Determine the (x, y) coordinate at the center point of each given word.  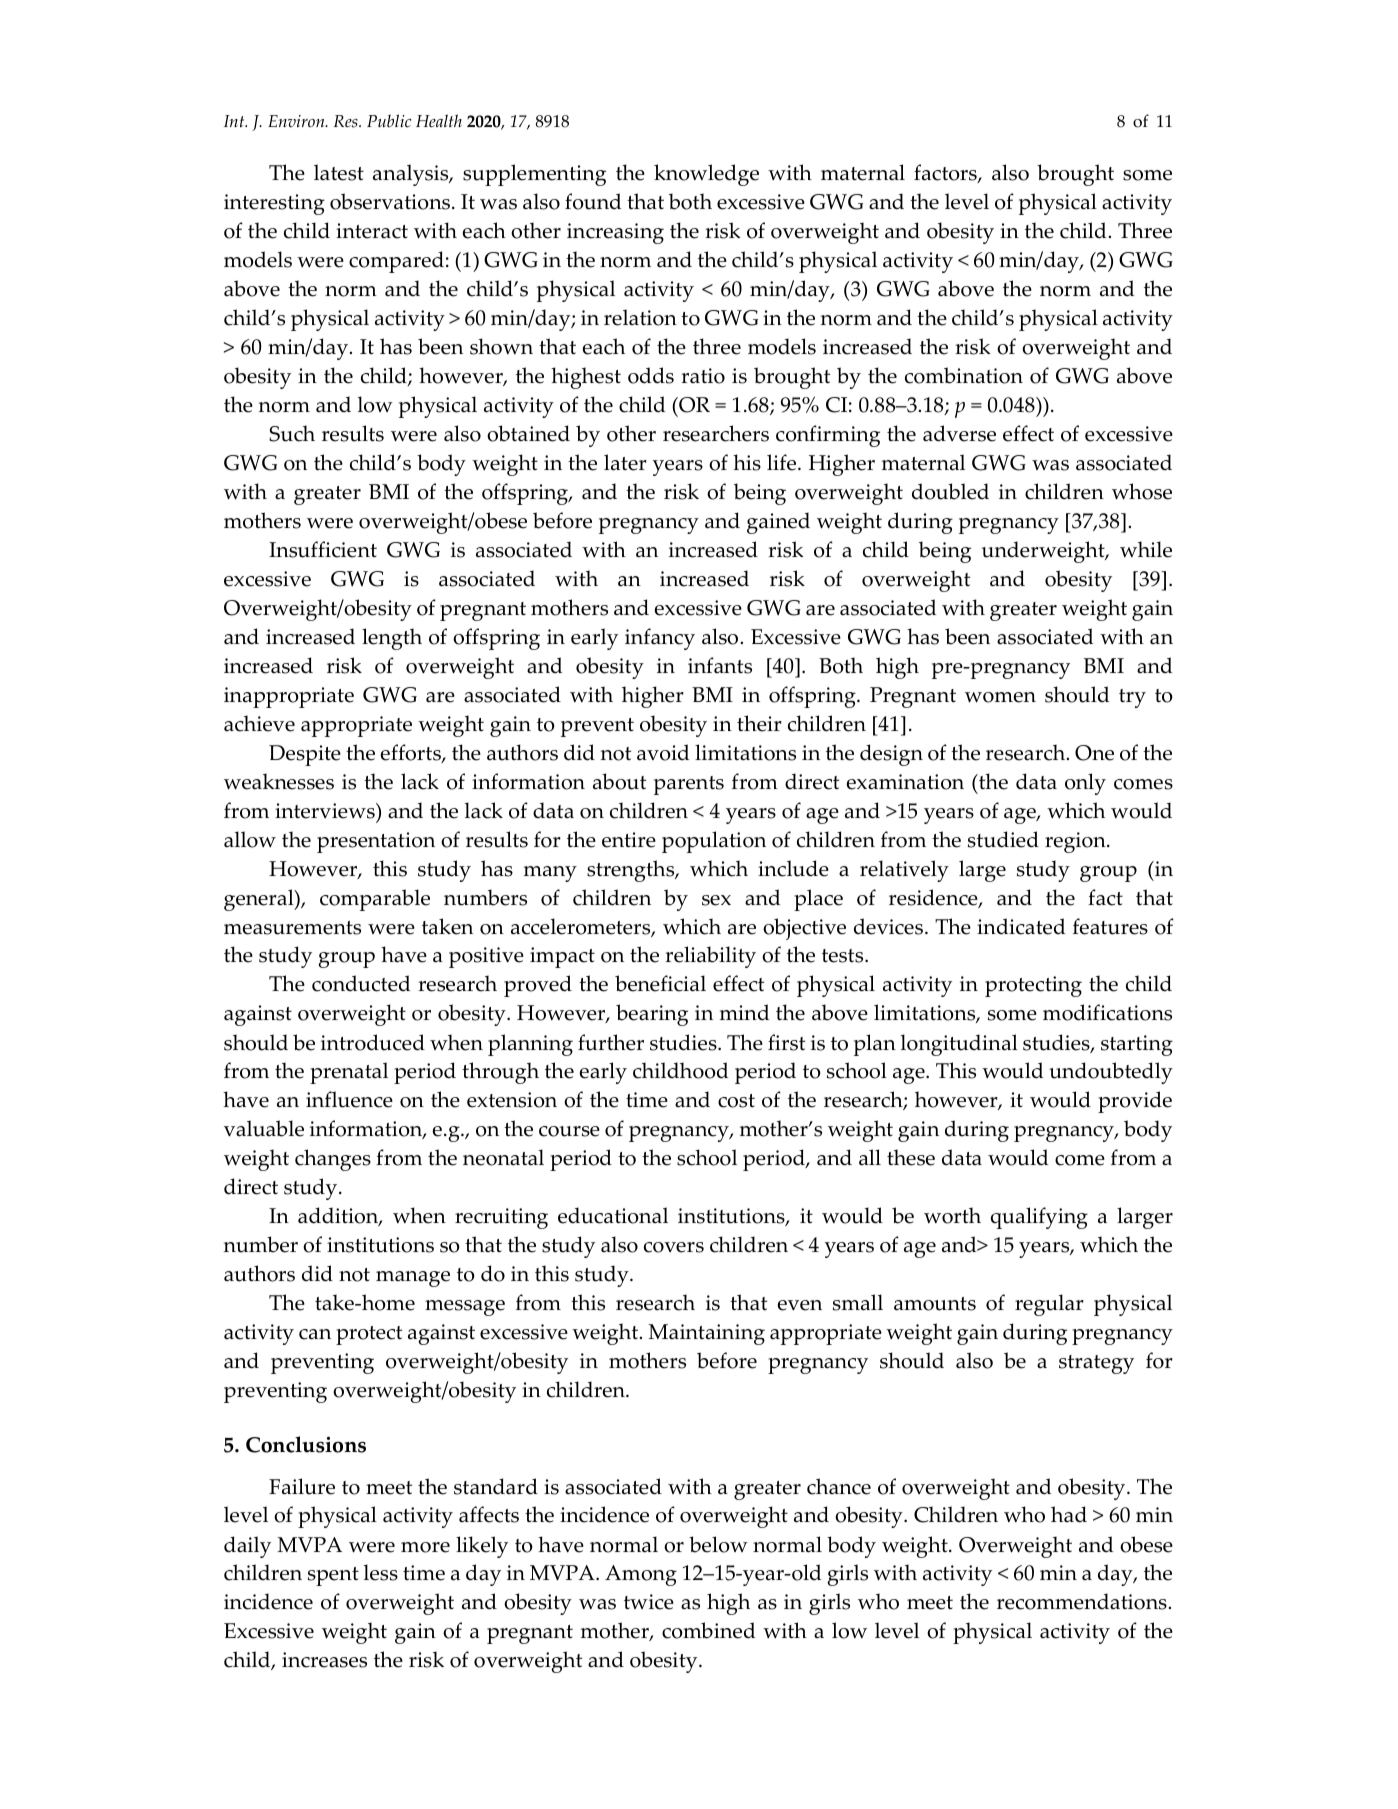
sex (716, 900)
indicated (1021, 926)
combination (964, 375)
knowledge (706, 175)
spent (333, 1576)
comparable (375, 900)
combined (708, 1630)
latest (339, 172)
